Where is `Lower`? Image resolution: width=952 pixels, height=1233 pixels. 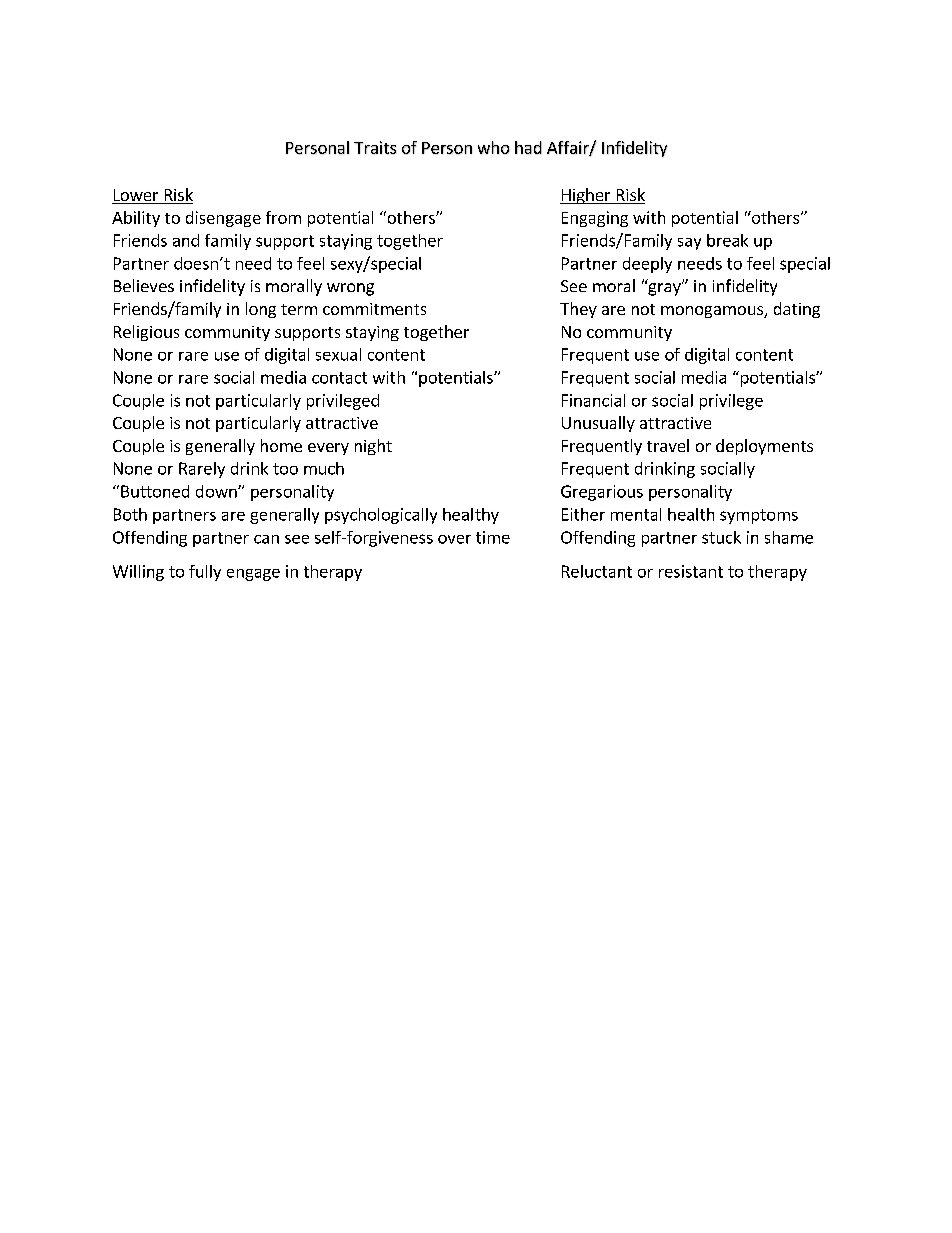
Lower is located at coordinates (136, 196).
